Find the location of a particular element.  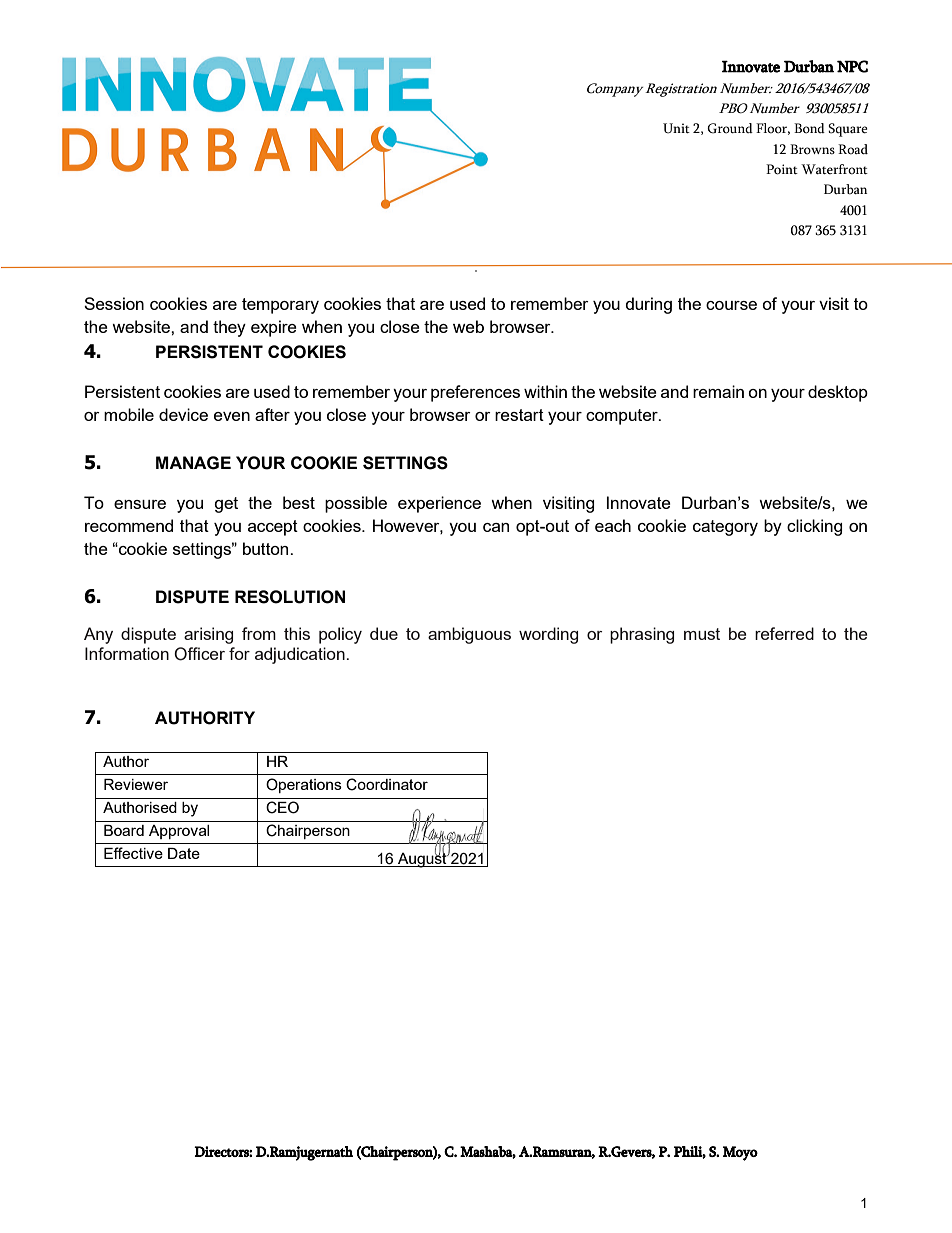

Date is located at coordinates (184, 853).
